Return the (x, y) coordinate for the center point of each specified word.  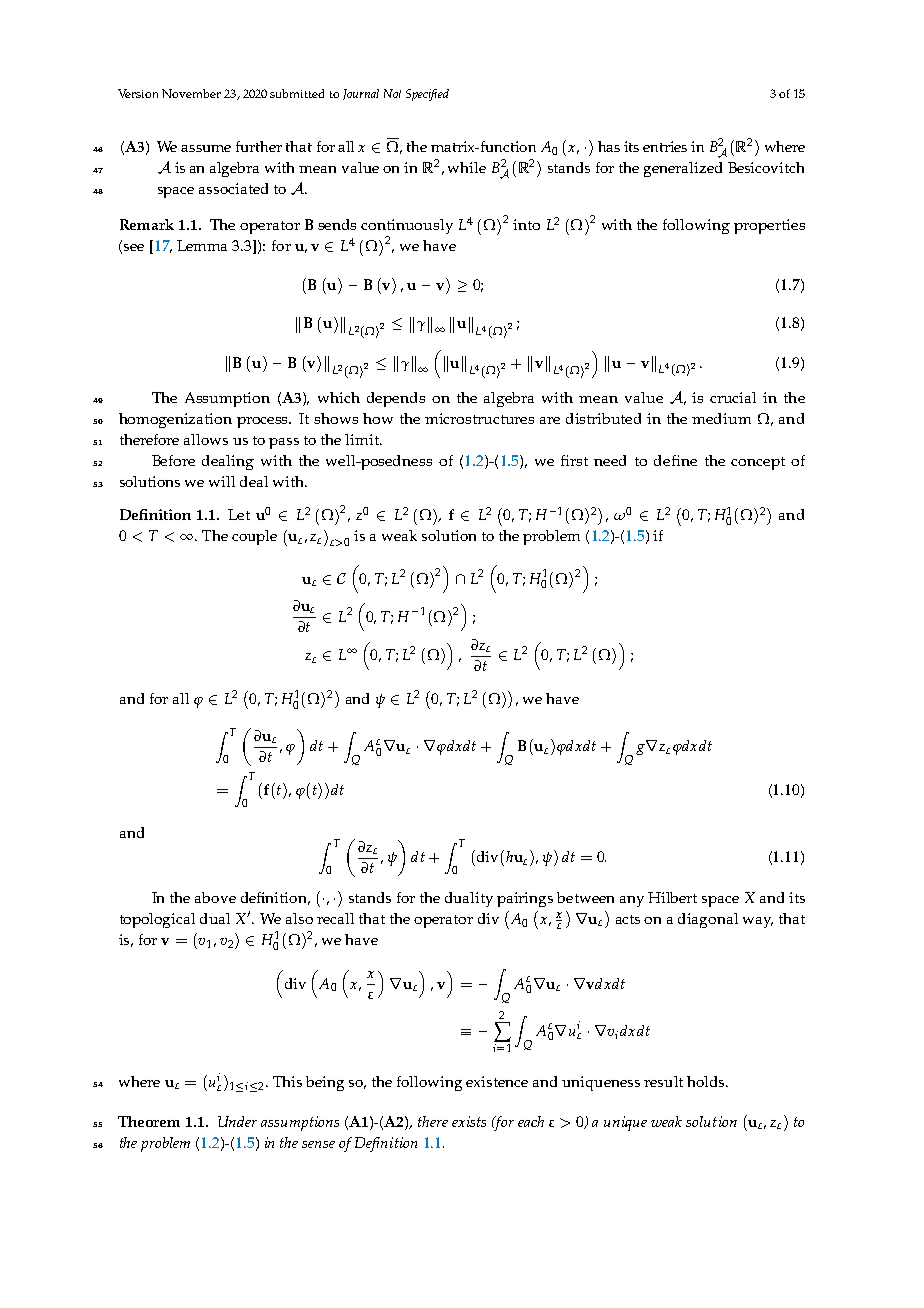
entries (665, 146)
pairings (525, 899)
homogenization (175, 420)
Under (237, 1121)
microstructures (479, 418)
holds (707, 1081)
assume (206, 148)
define (675, 460)
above (215, 897)
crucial (733, 397)
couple (254, 537)
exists (469, 1121)
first (574, 460)
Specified (427, 95)
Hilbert (672, 897)
